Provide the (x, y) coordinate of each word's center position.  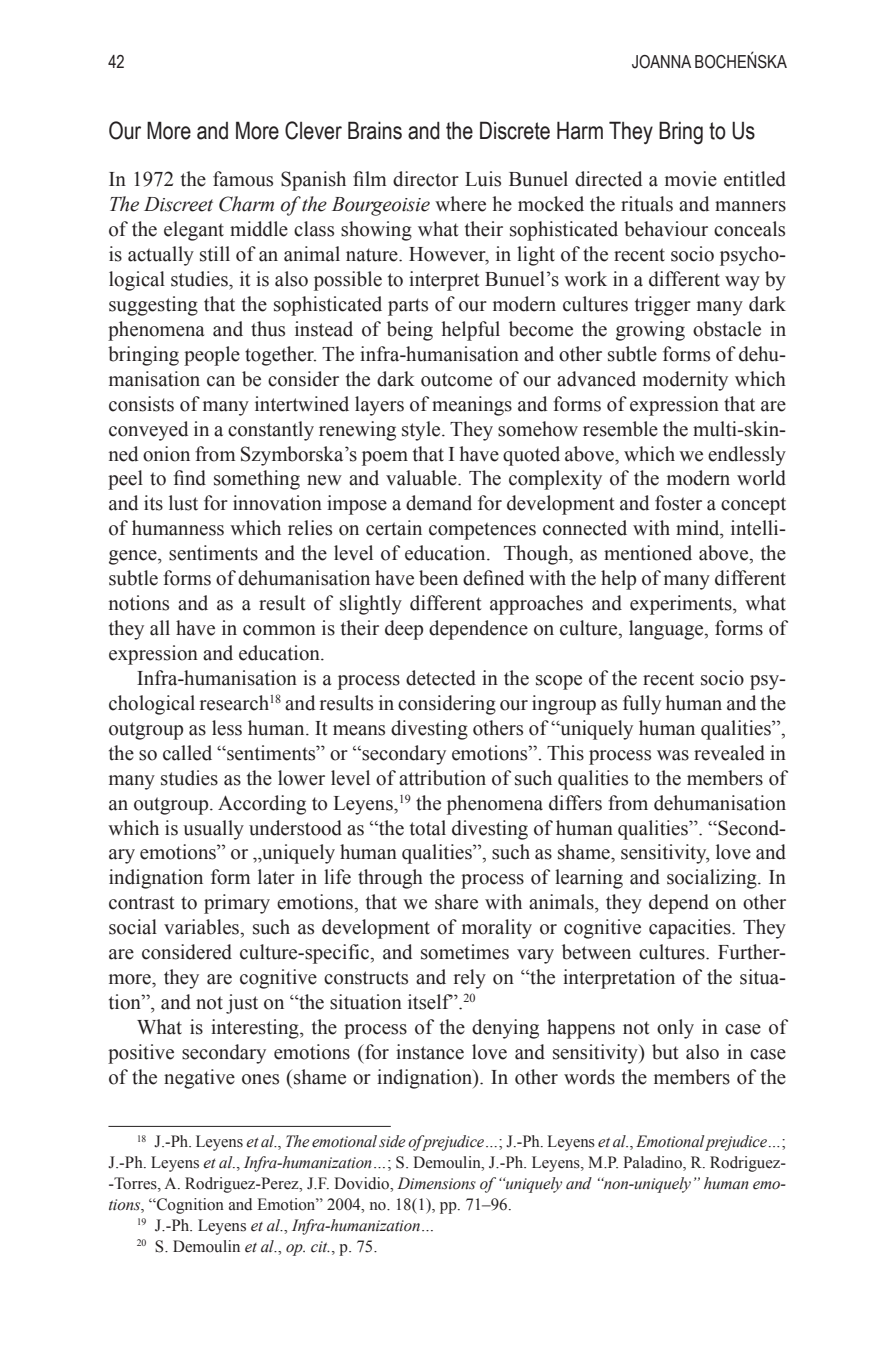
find (189, 478)
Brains (375, 130)
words (589, 1077)
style (422, 431)
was (673, 755)
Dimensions (436, 1183)
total (428, 828)
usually (213, 830)
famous (243, 179)
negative (199, 1079)
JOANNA (661, 62)
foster (678, 503)
